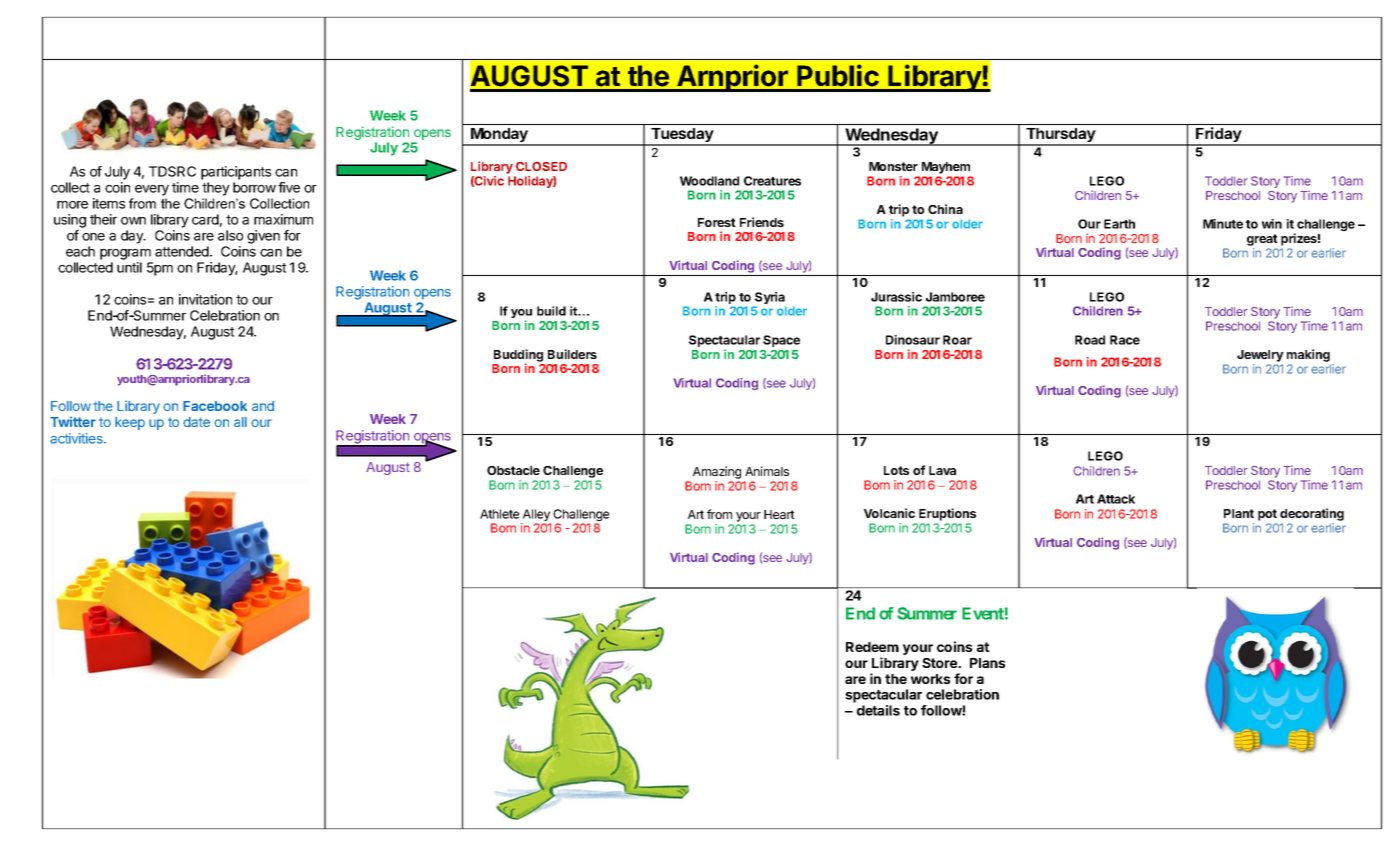  What do you see at coordinates (499, 514) in the screenshot?
I see `Athlete` at bounding box center [499, 514].
